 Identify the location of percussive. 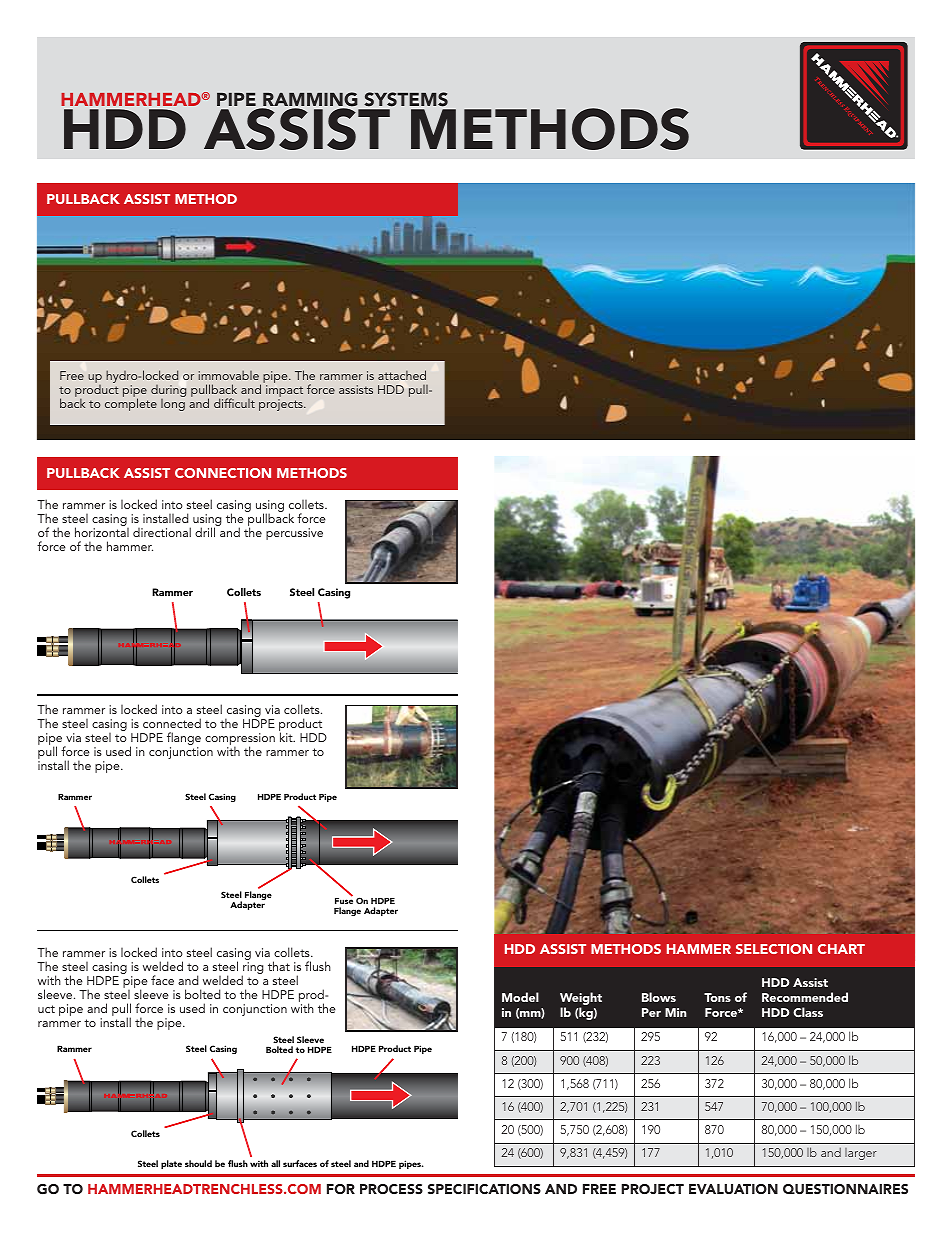
(294, 534).
